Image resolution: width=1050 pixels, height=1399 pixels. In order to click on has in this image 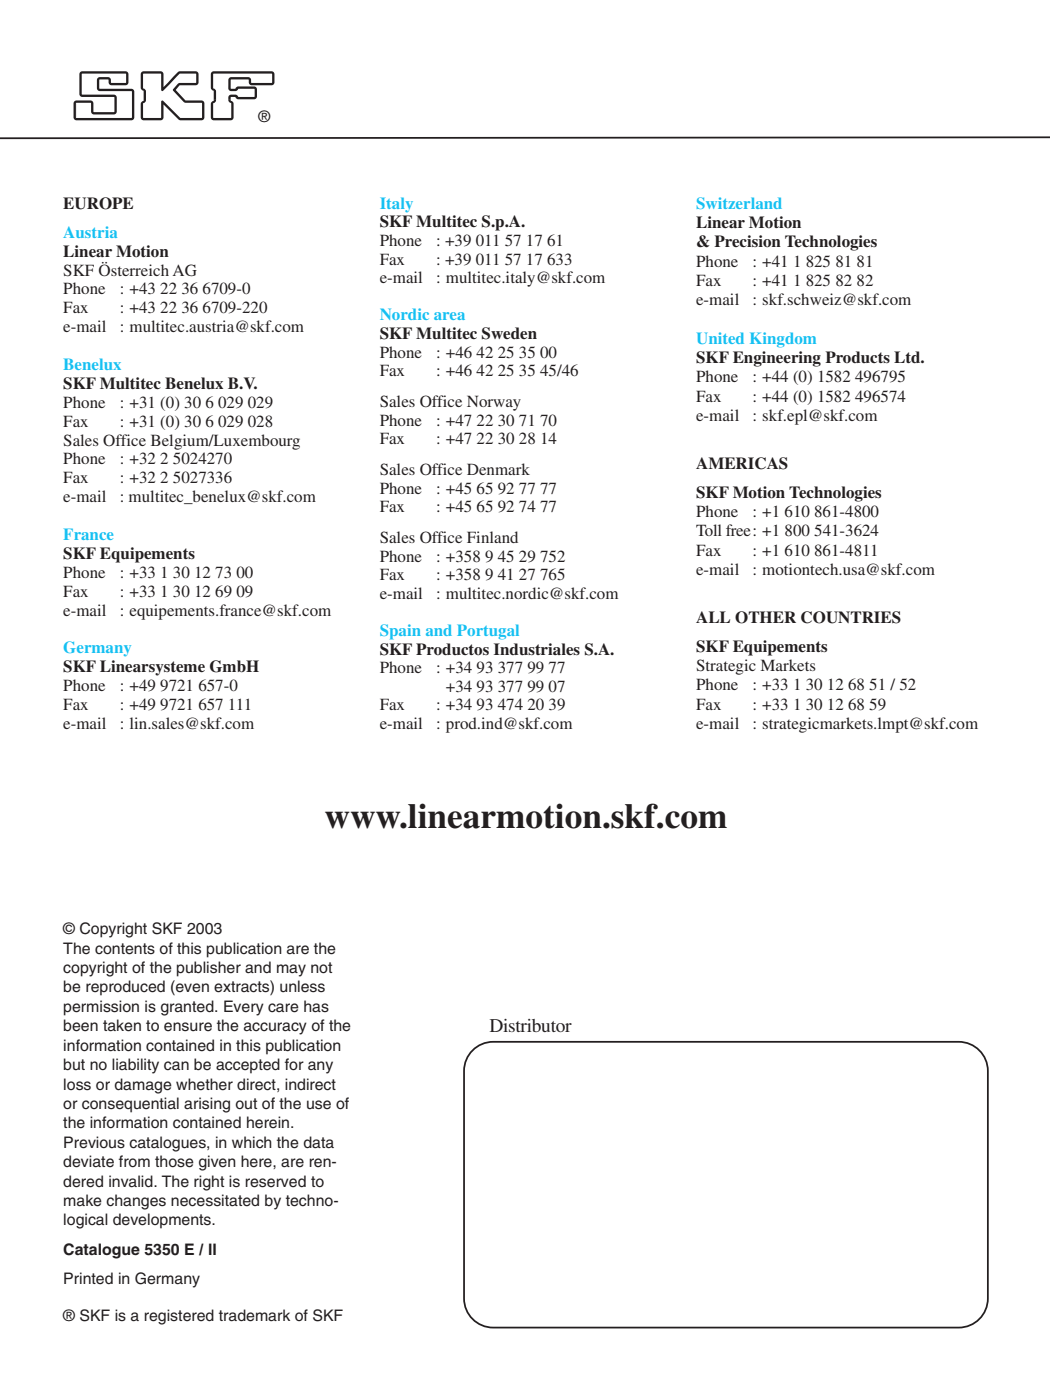, I will do `click(316, 1006)`.
